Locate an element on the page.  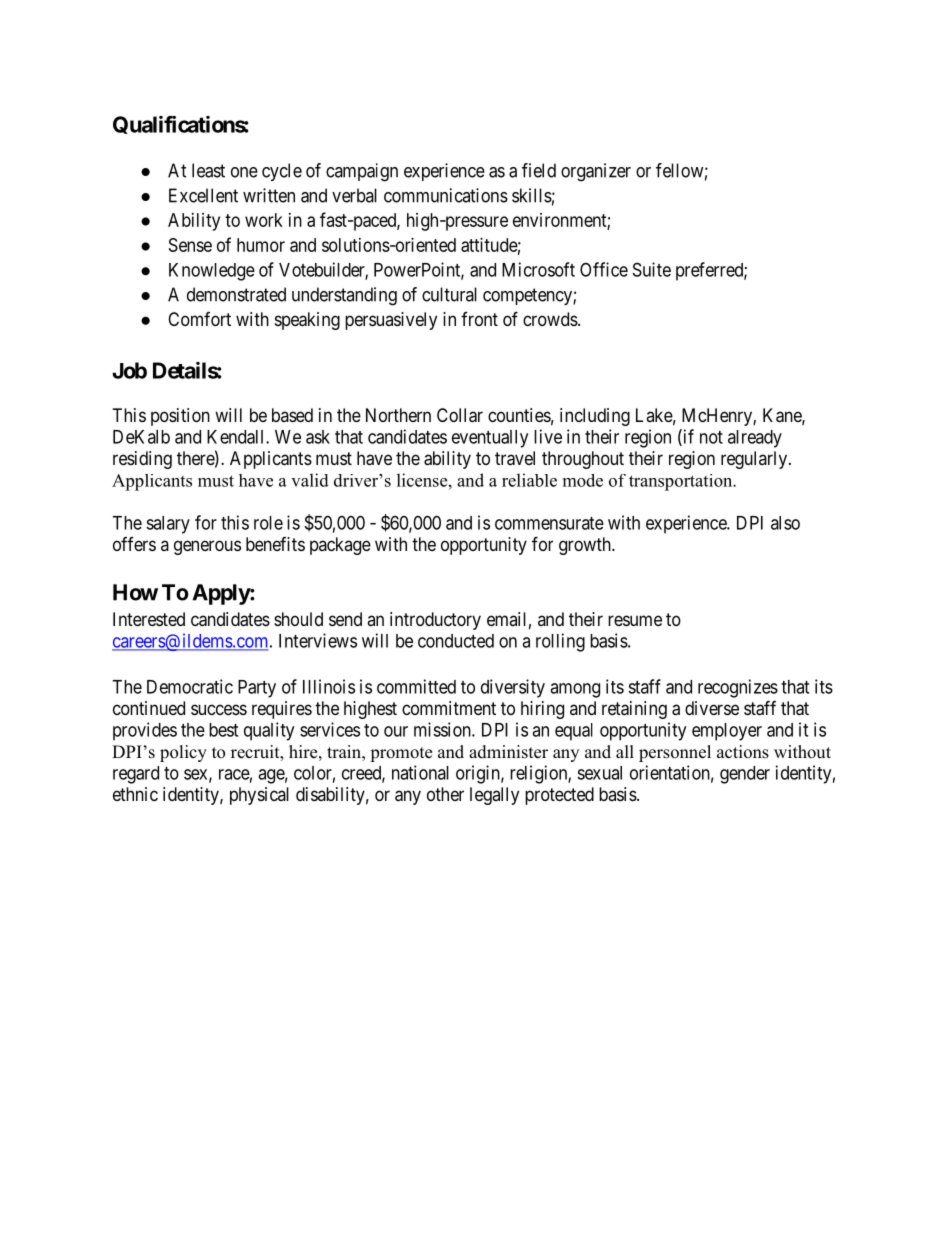
generous is located at coordinates (207, 547).
